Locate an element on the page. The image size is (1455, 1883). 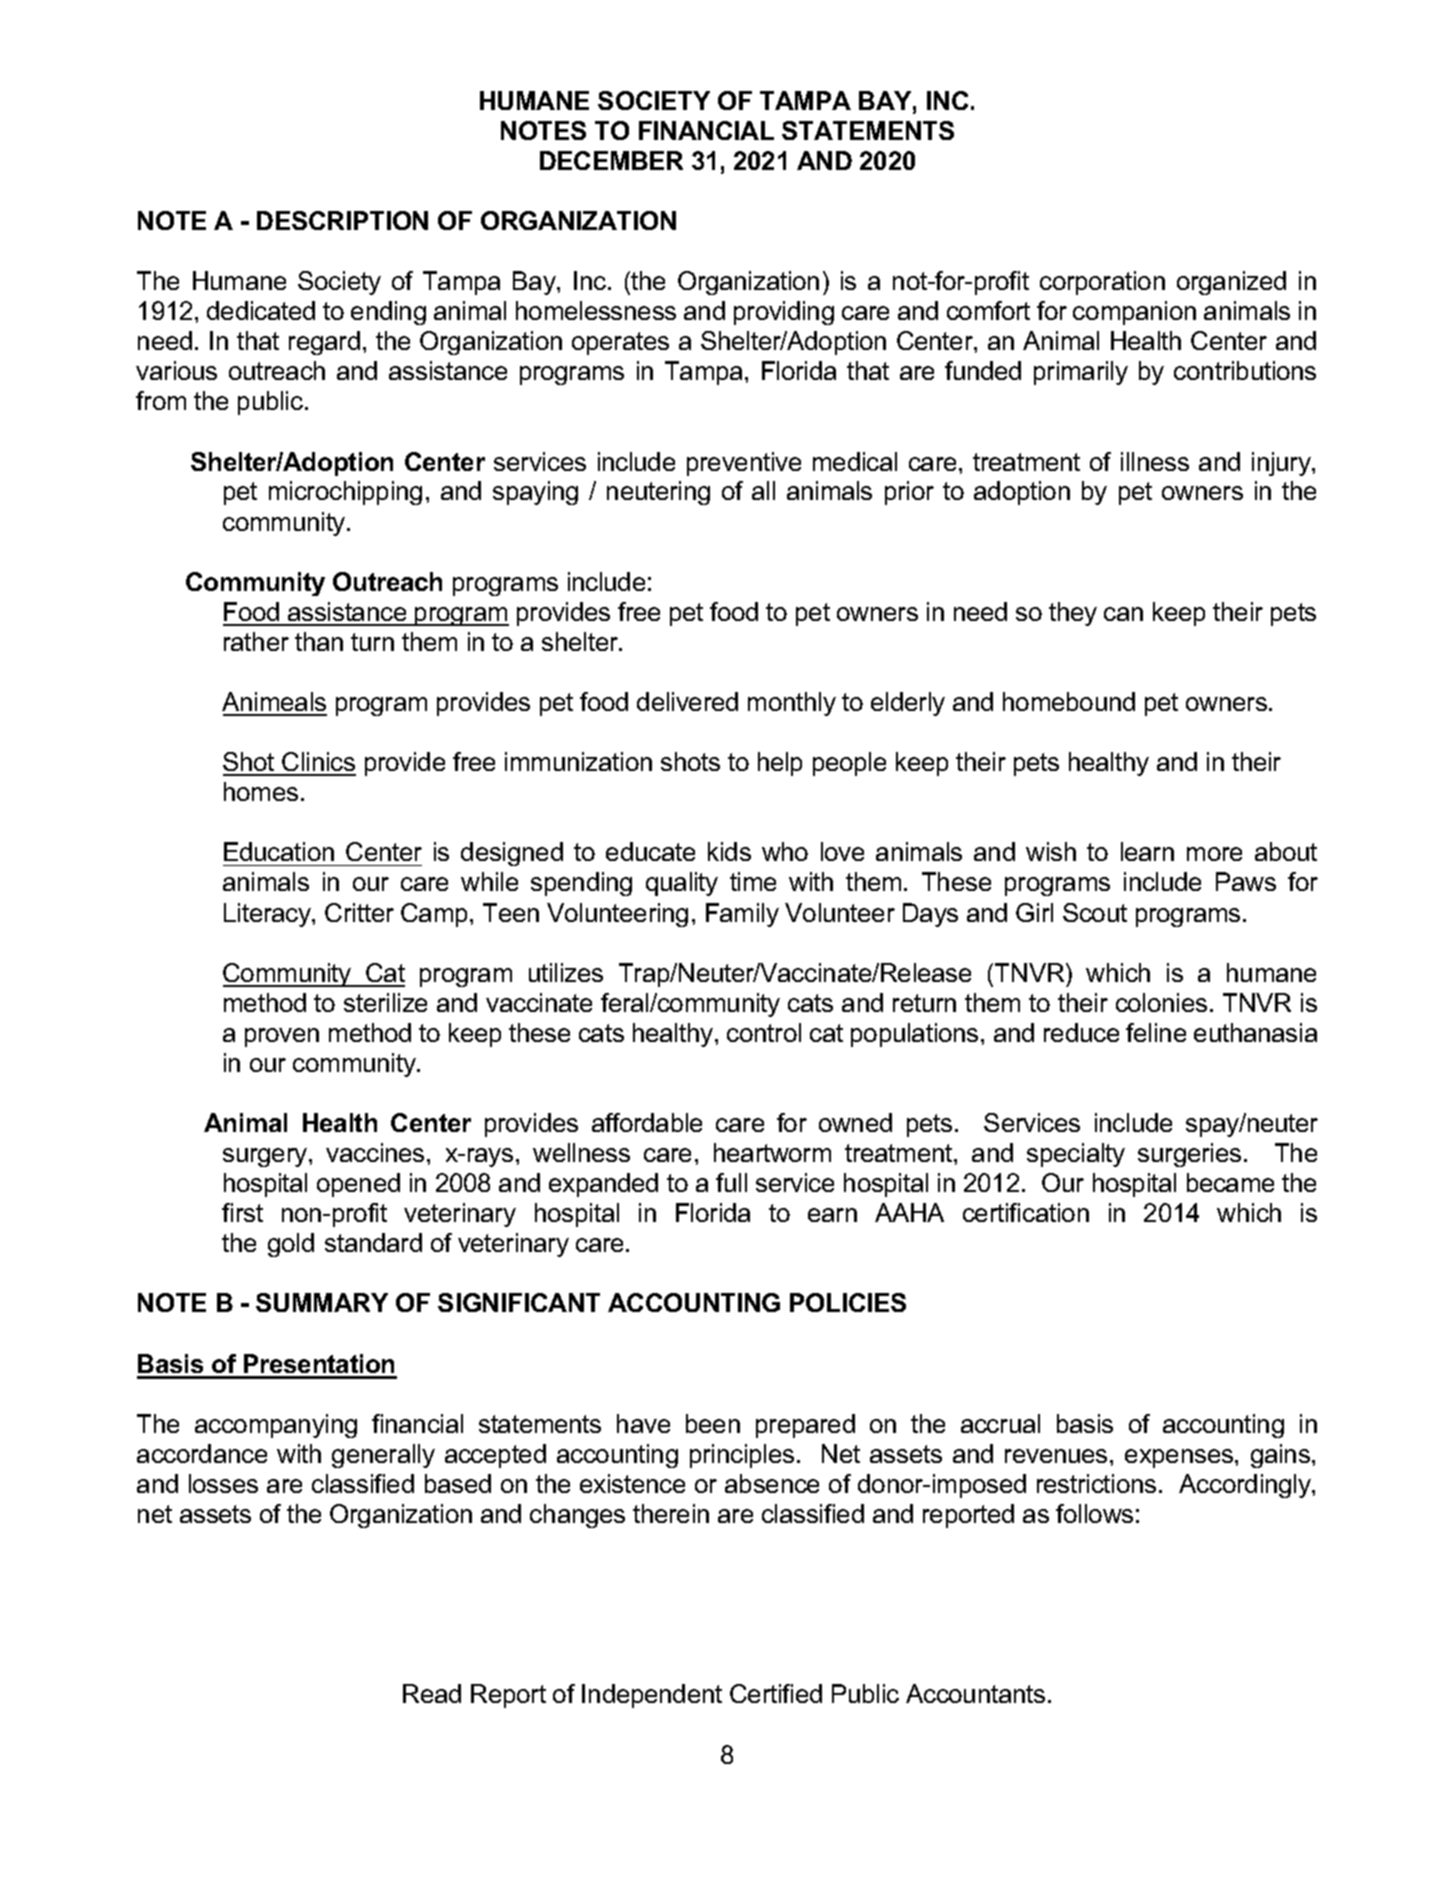
Certified is located at coordinates (776, 1693).
